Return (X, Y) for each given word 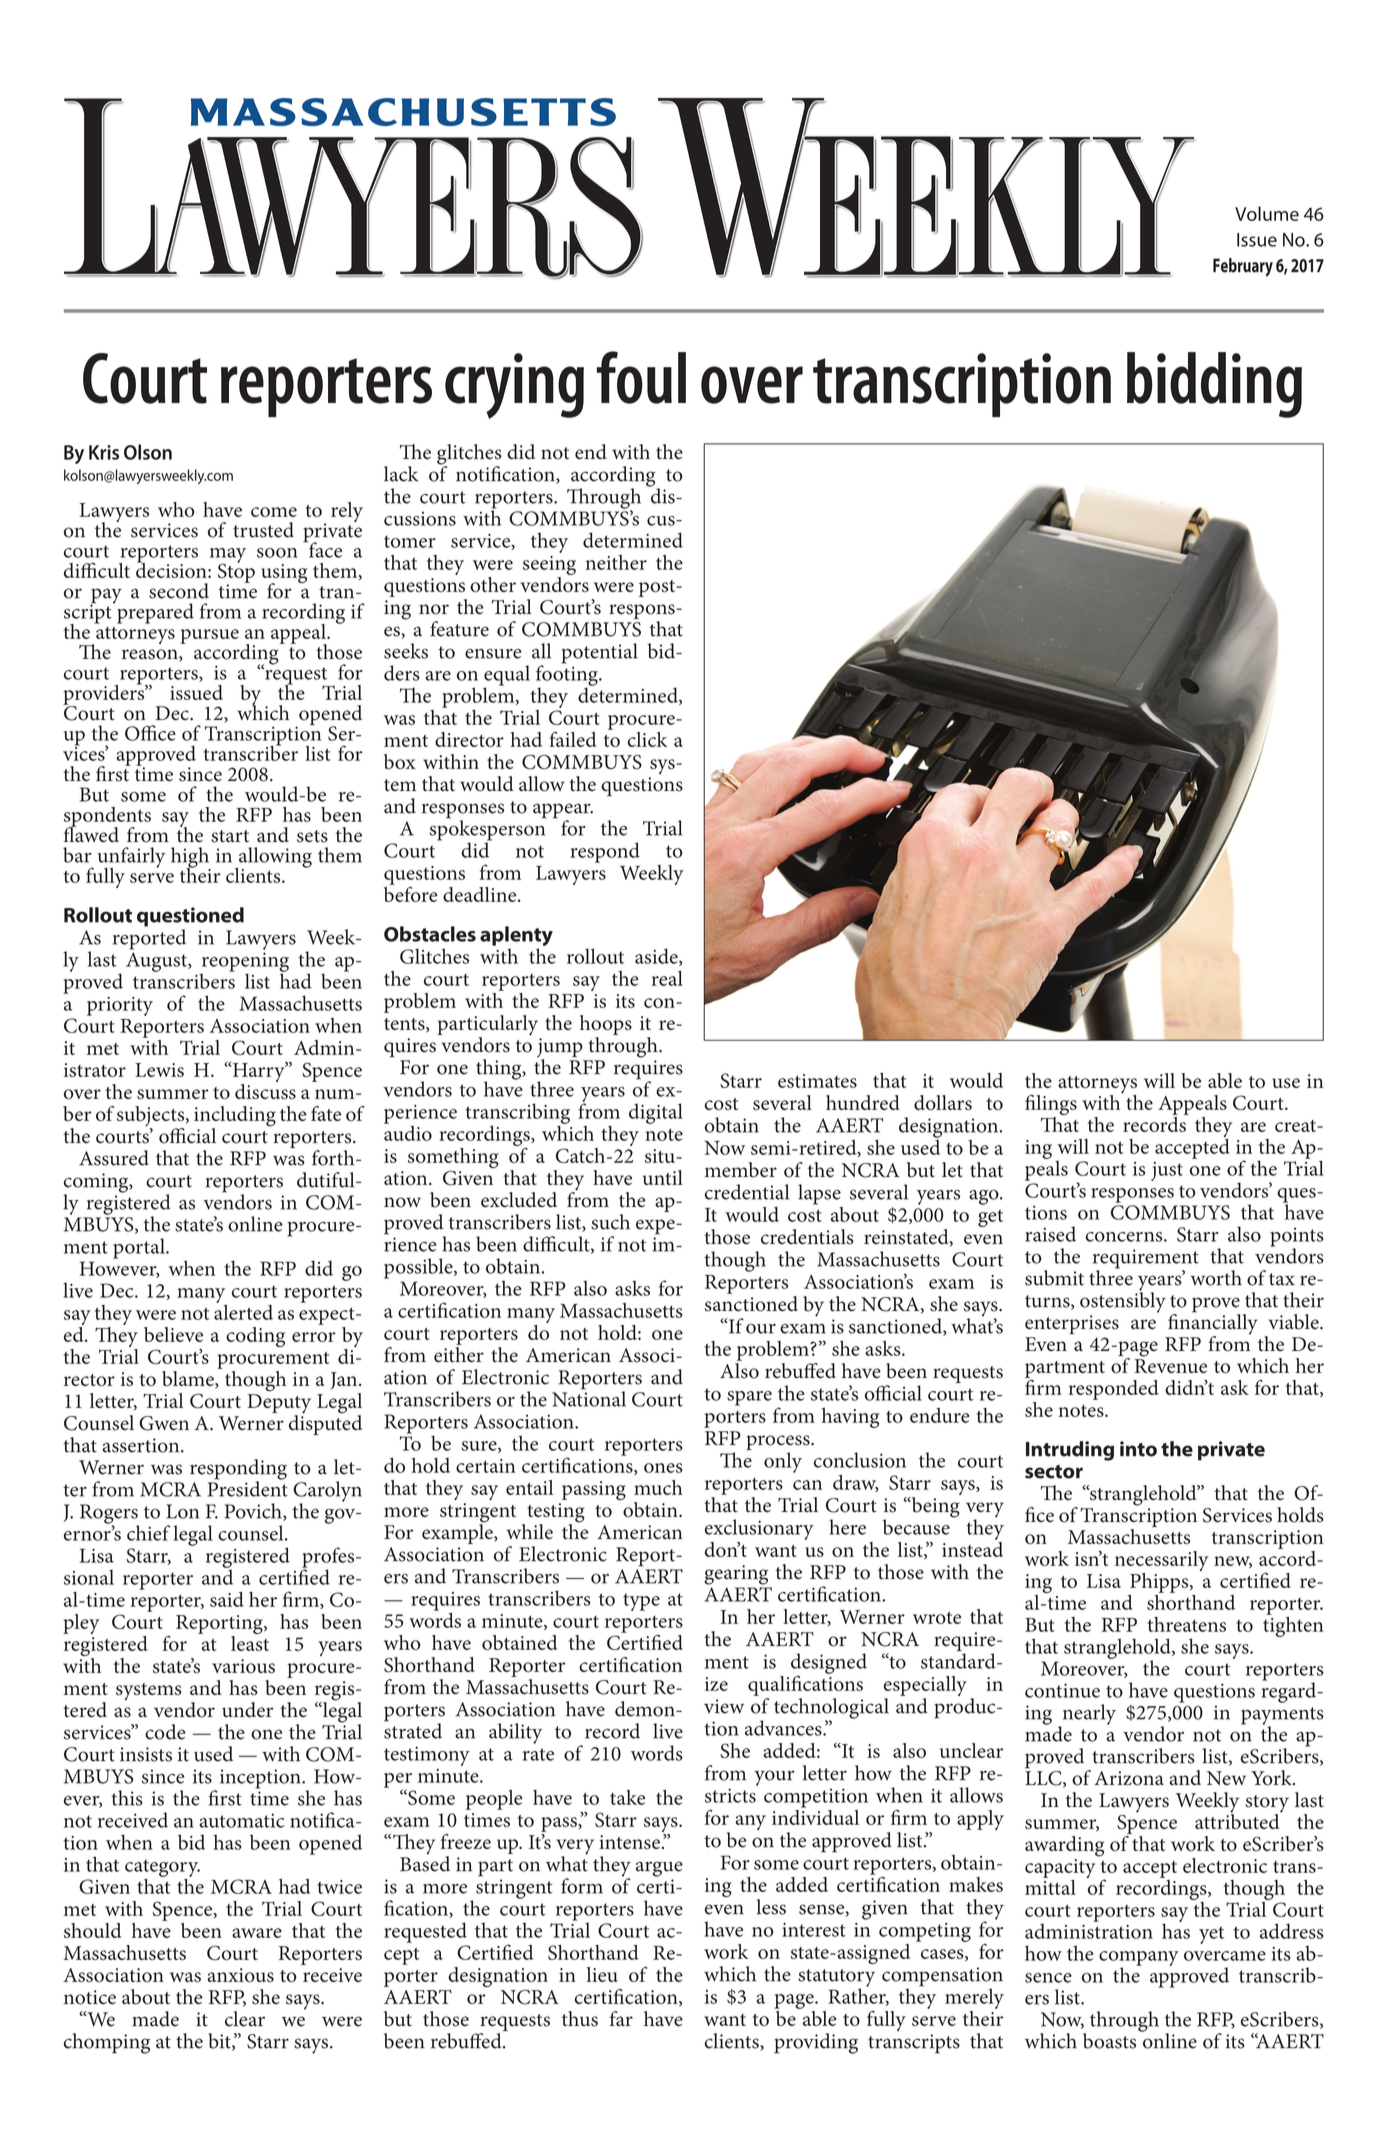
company (1139, 1959)
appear (563, 812)
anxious (240, 1975)
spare (749, 1398)
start (230, 836)
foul (641, 377)
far (621, 2018)
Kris (104, 452)
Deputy (279, 1405)
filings (1051, 1106)
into (1138, 1449)
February (1243, 267)
